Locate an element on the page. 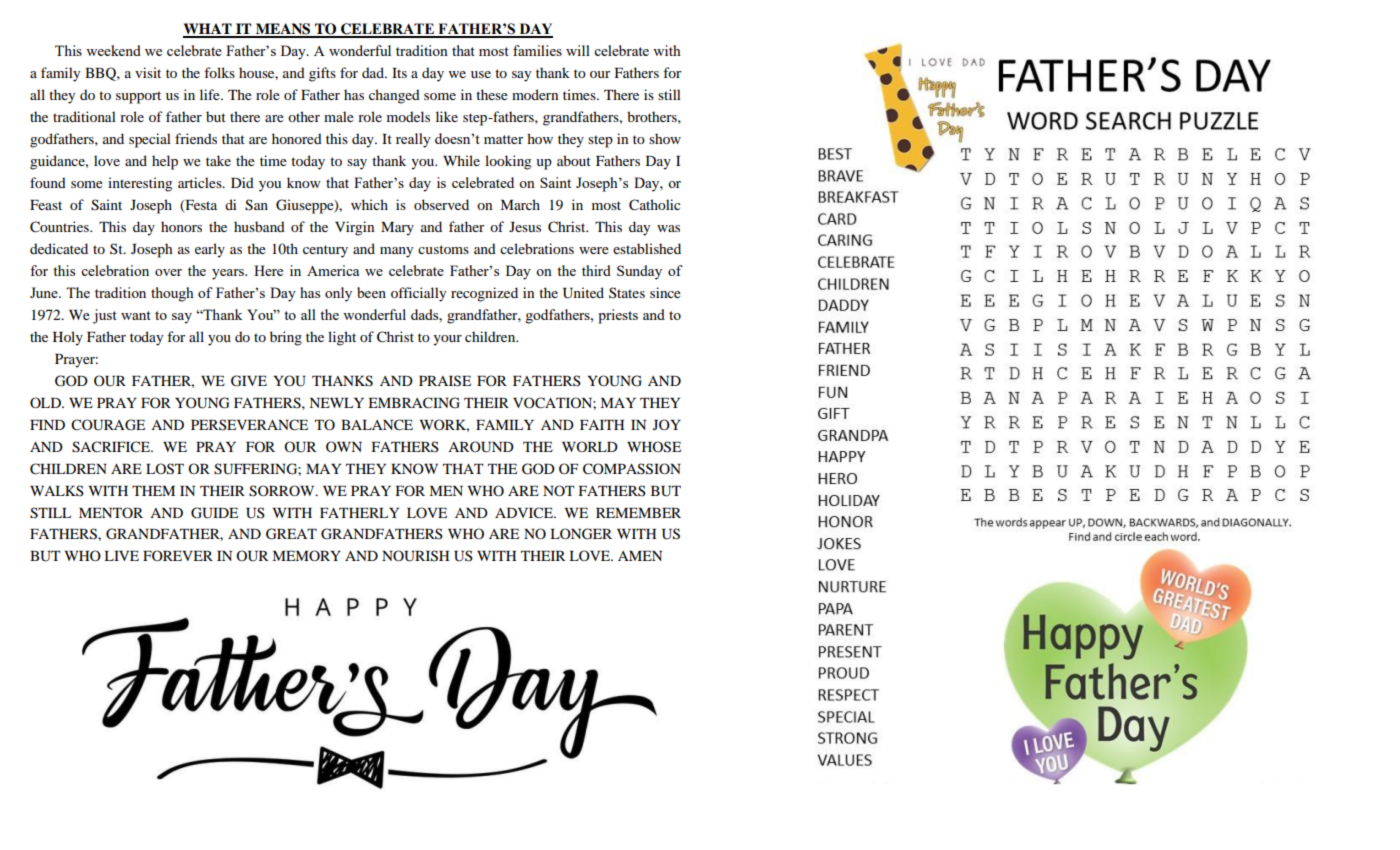 The height and width of the page is (850, 1400). LIVE is located at coordinates (121, 556).
